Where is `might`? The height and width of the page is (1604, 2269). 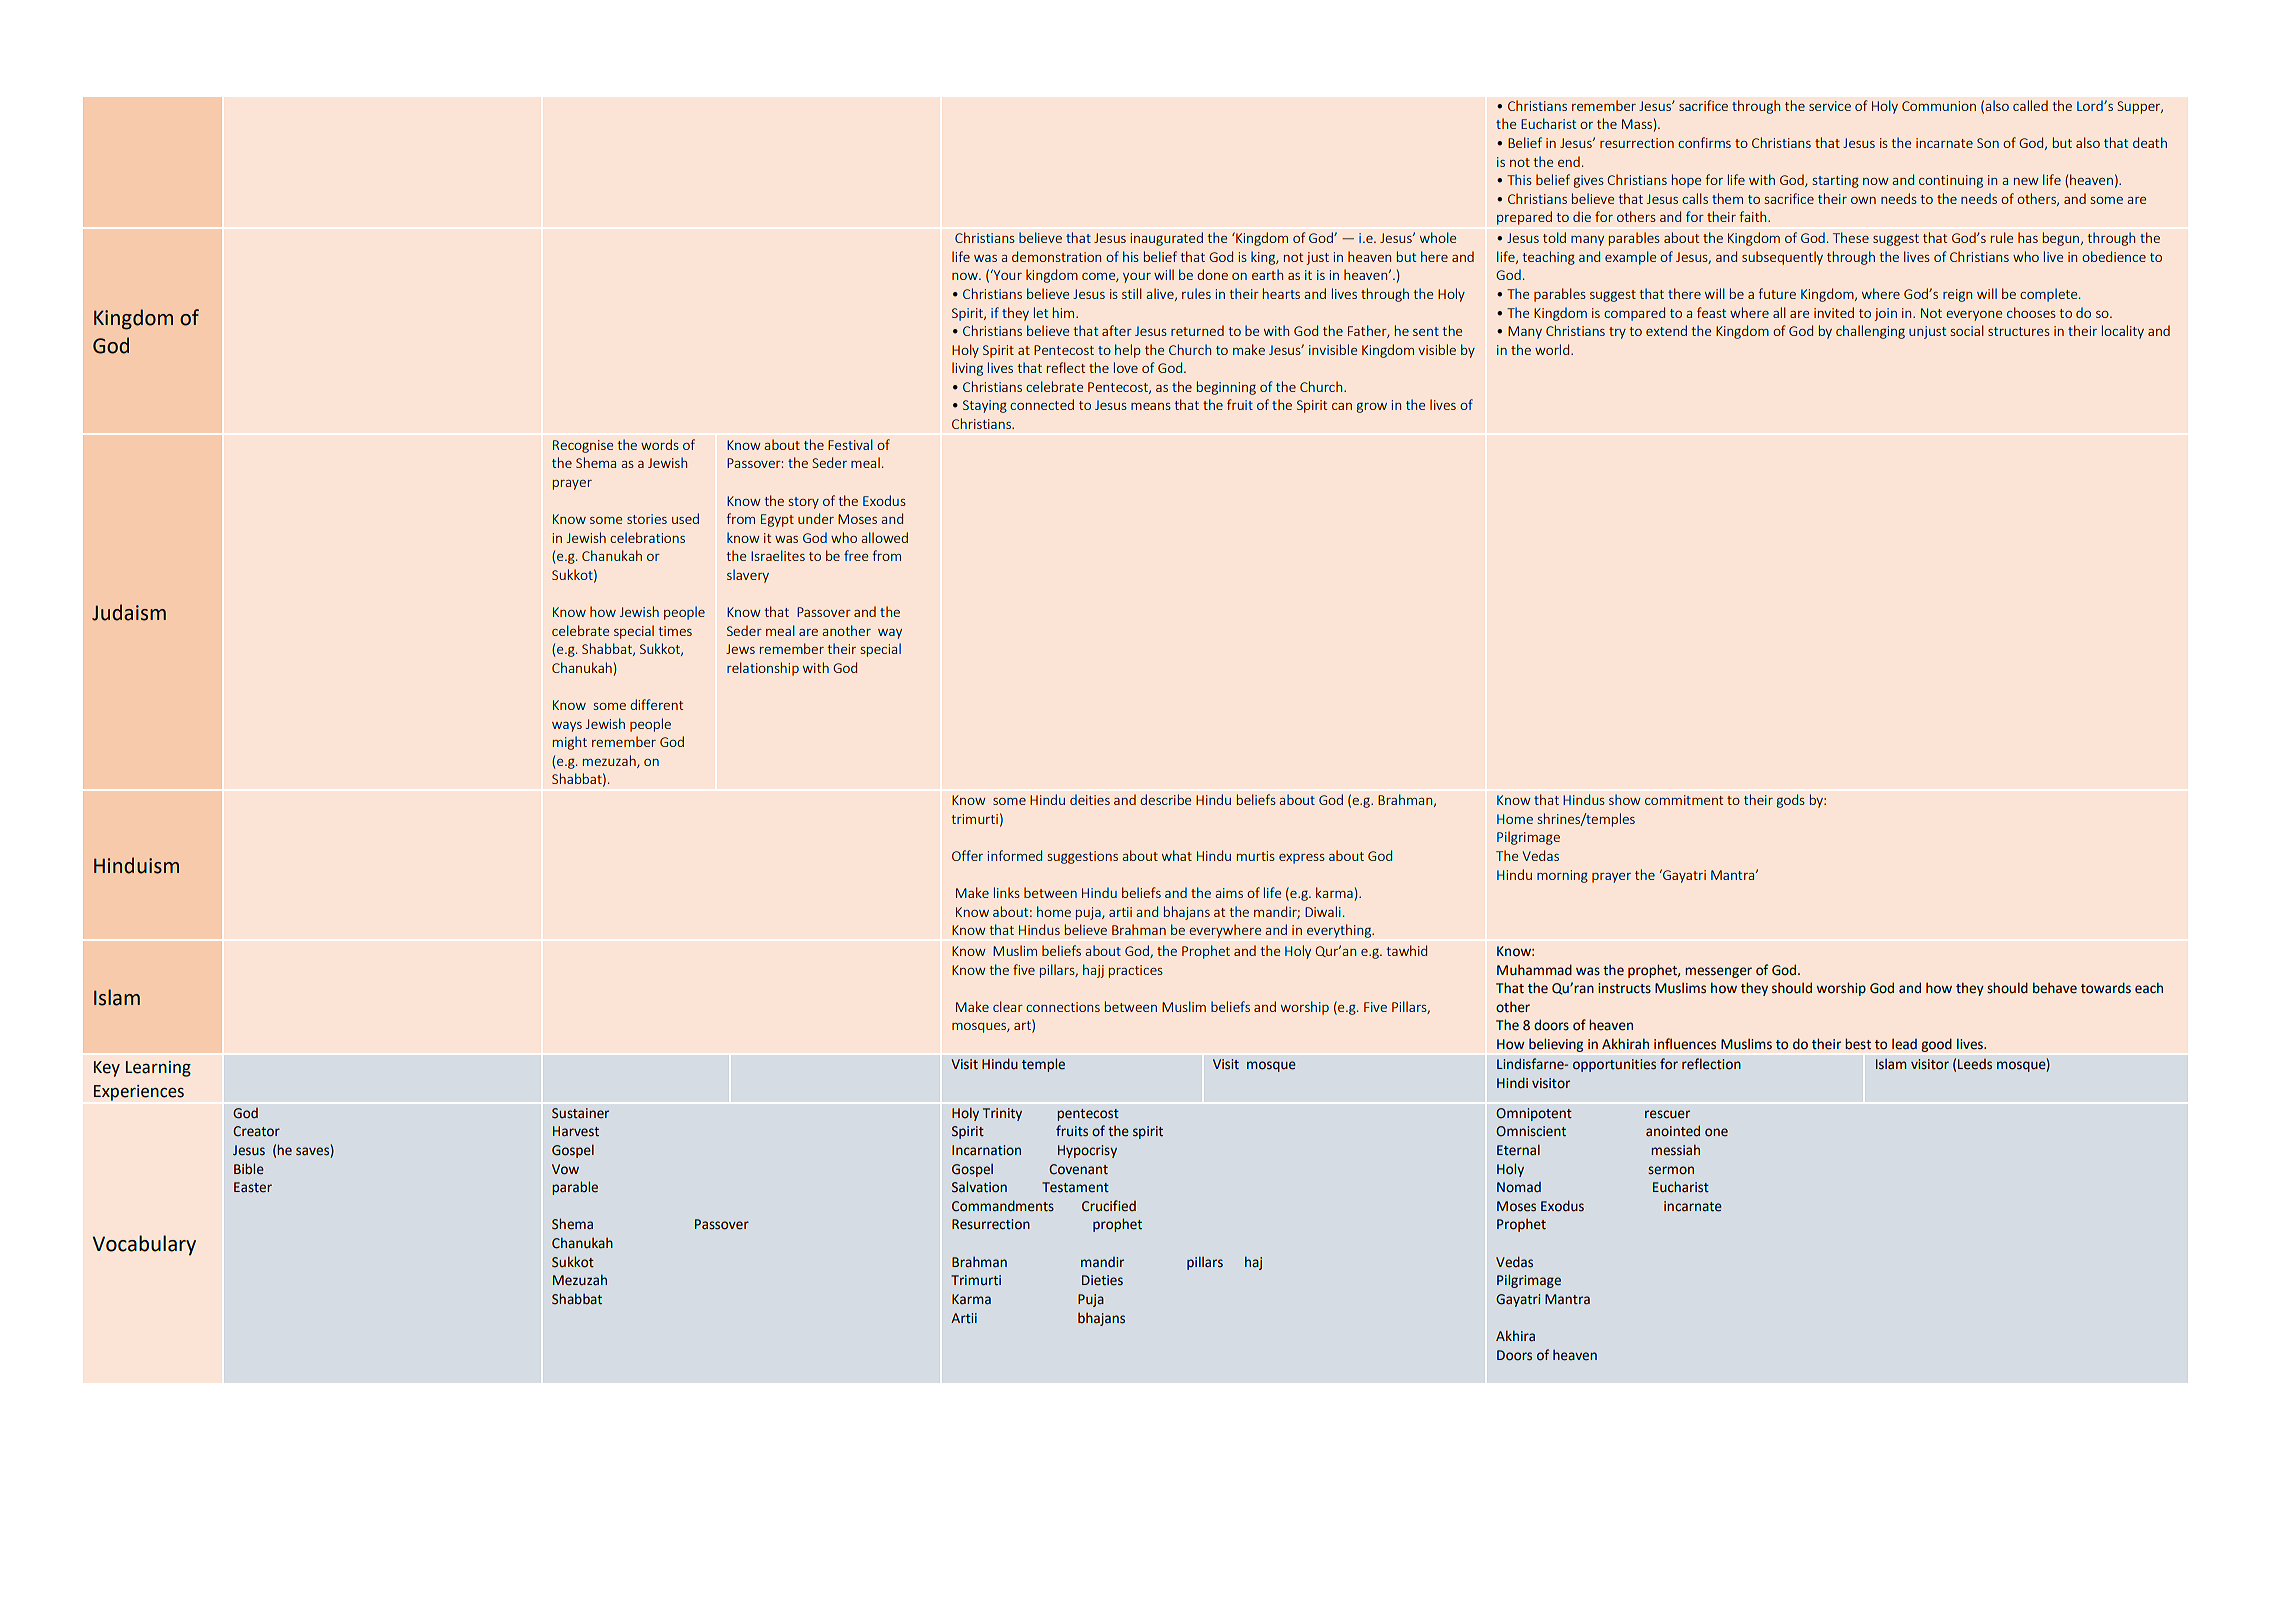 might is located at coordinates (570, 743).
